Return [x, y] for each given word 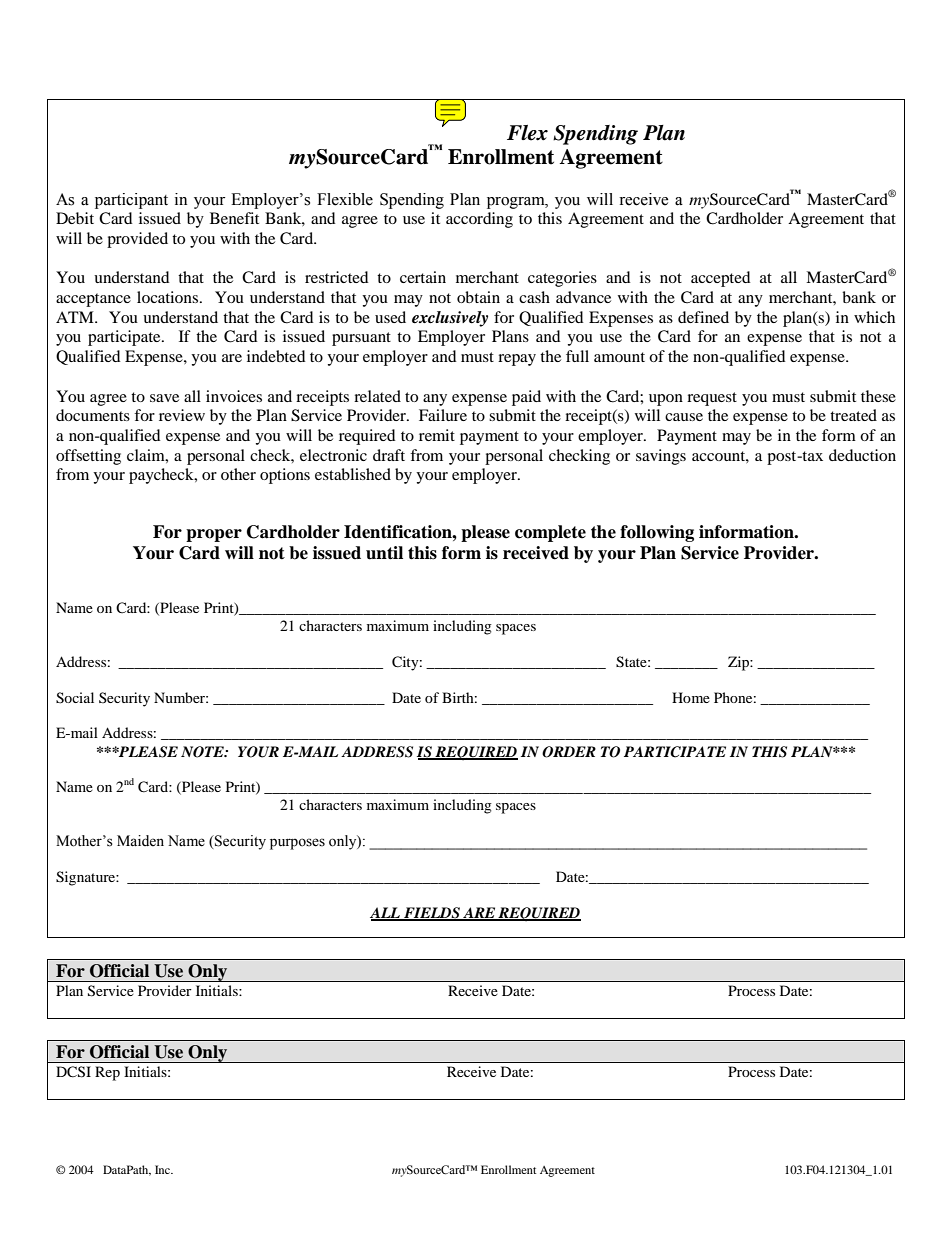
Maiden [140, 841]
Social [75, 698]
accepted [721, 279]
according [479, 220]
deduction [862, 455]
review [182, 415]
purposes [297, 844]
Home [691, 697]
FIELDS [432, 914]
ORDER [569, 752]
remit [437, 435]
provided [137, 240]
